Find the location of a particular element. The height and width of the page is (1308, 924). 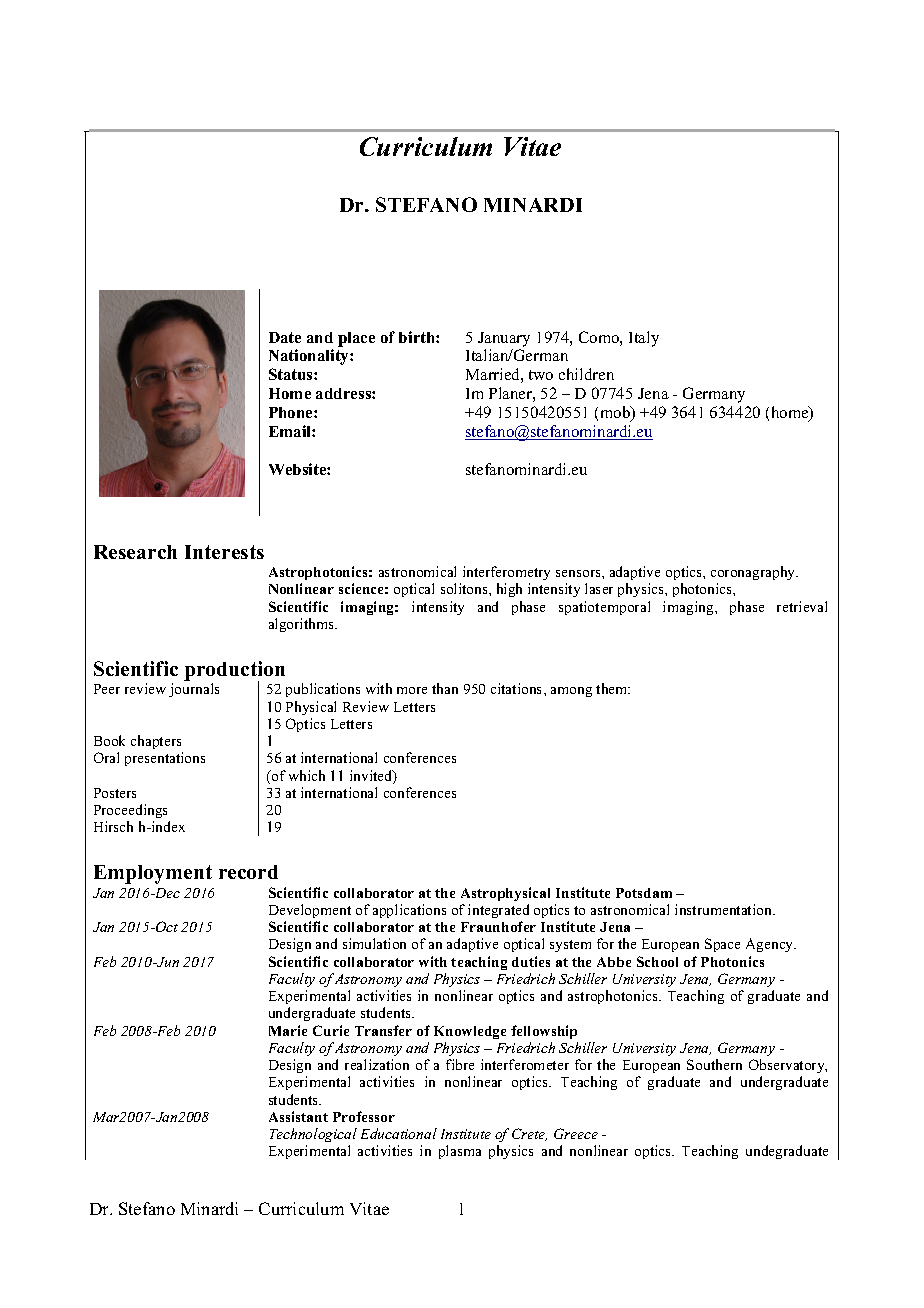

them is located at coordinates (613, 688).
